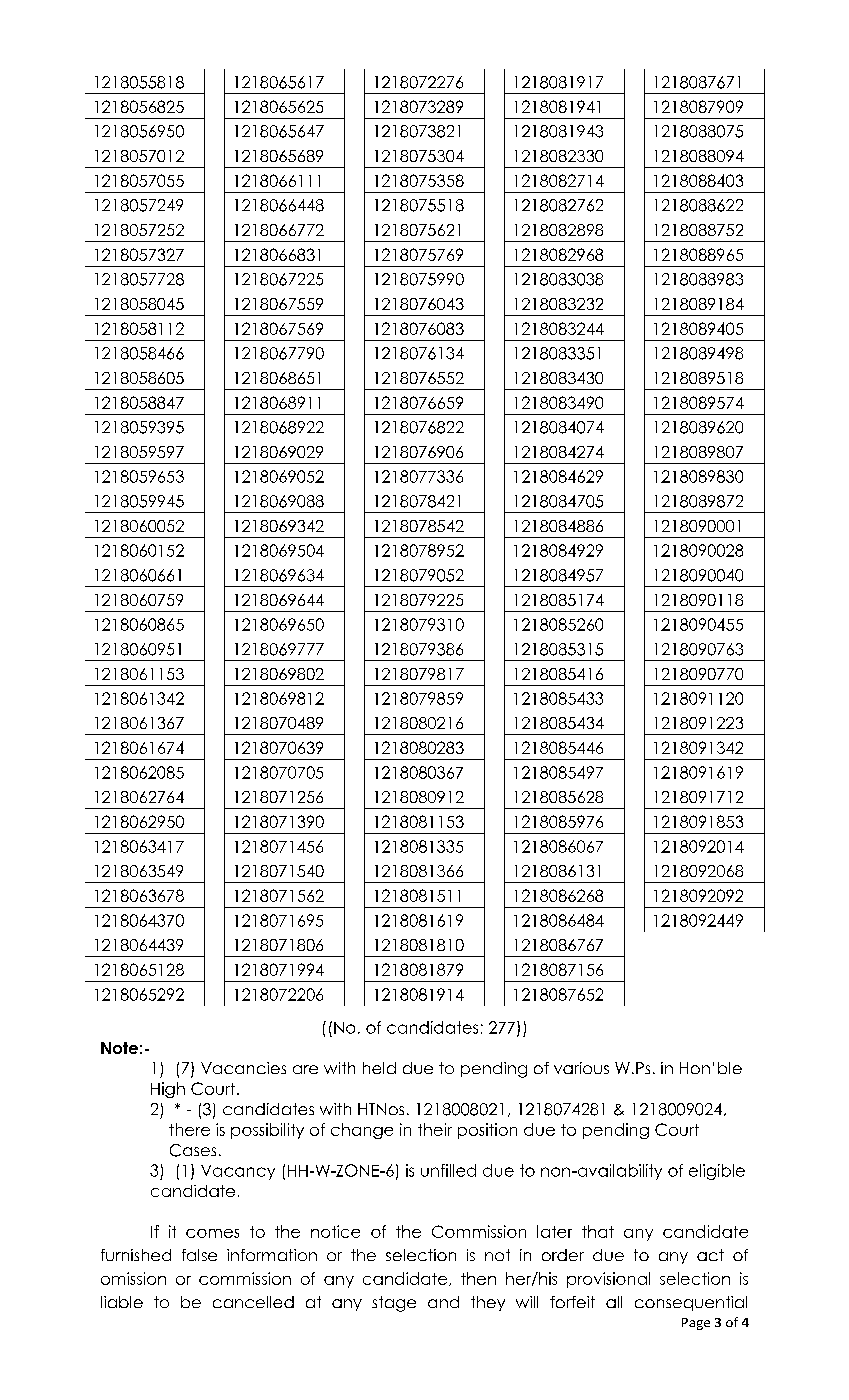  Describe the element at coordinates (253, 1302) in the screenshot. I see `cancelled` at that location.
